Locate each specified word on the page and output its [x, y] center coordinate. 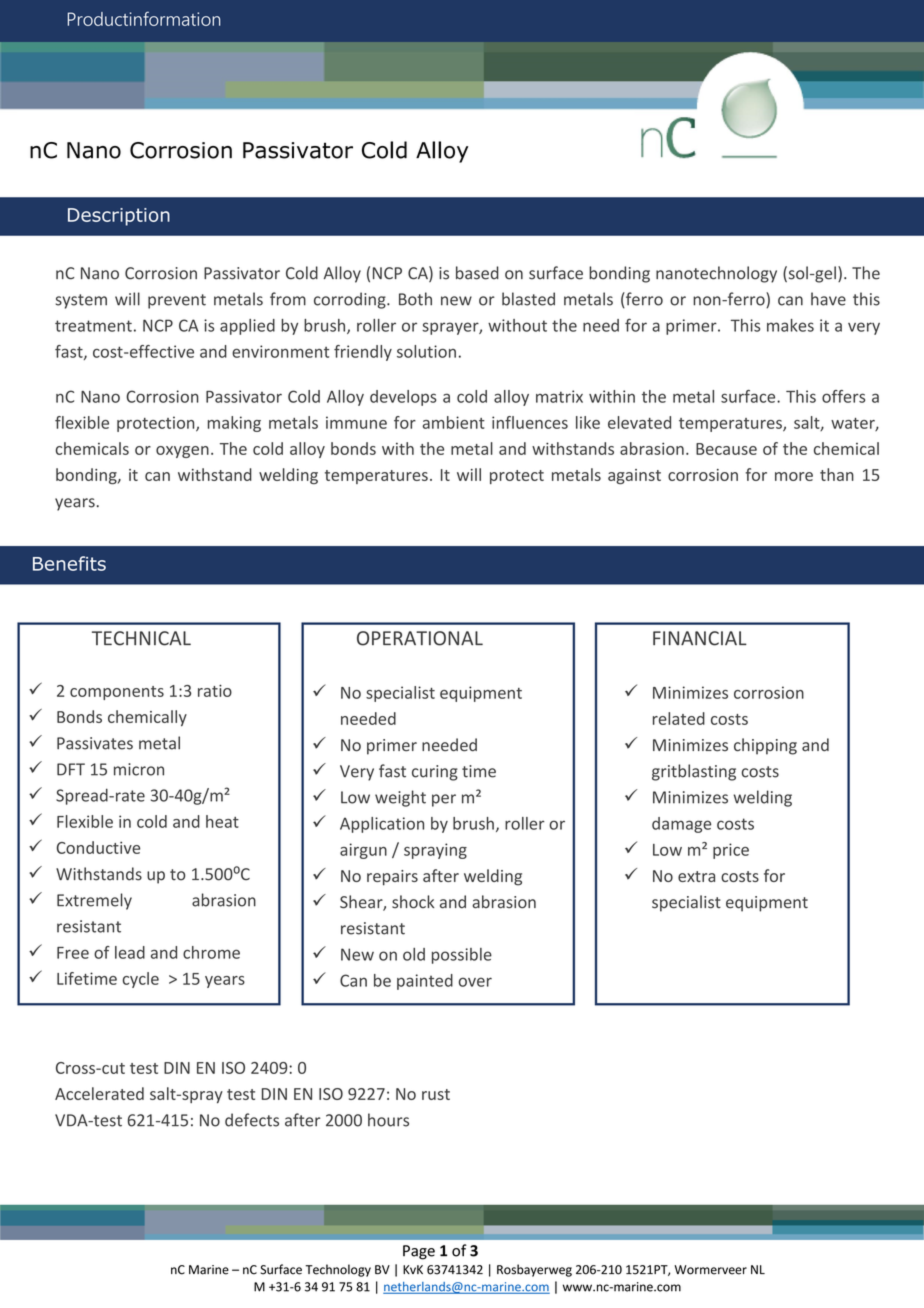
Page [419, 1252]
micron [139, 769]
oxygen [182, 452]
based [477, 273]
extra [696, 876]
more [794, 476]
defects [252, 1120]
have [828, 299]
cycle [141, 980]
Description [119, 217]
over [475, 982]
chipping [765, 746]
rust [436, 1094]
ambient [454, 422]
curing [435, 773]
